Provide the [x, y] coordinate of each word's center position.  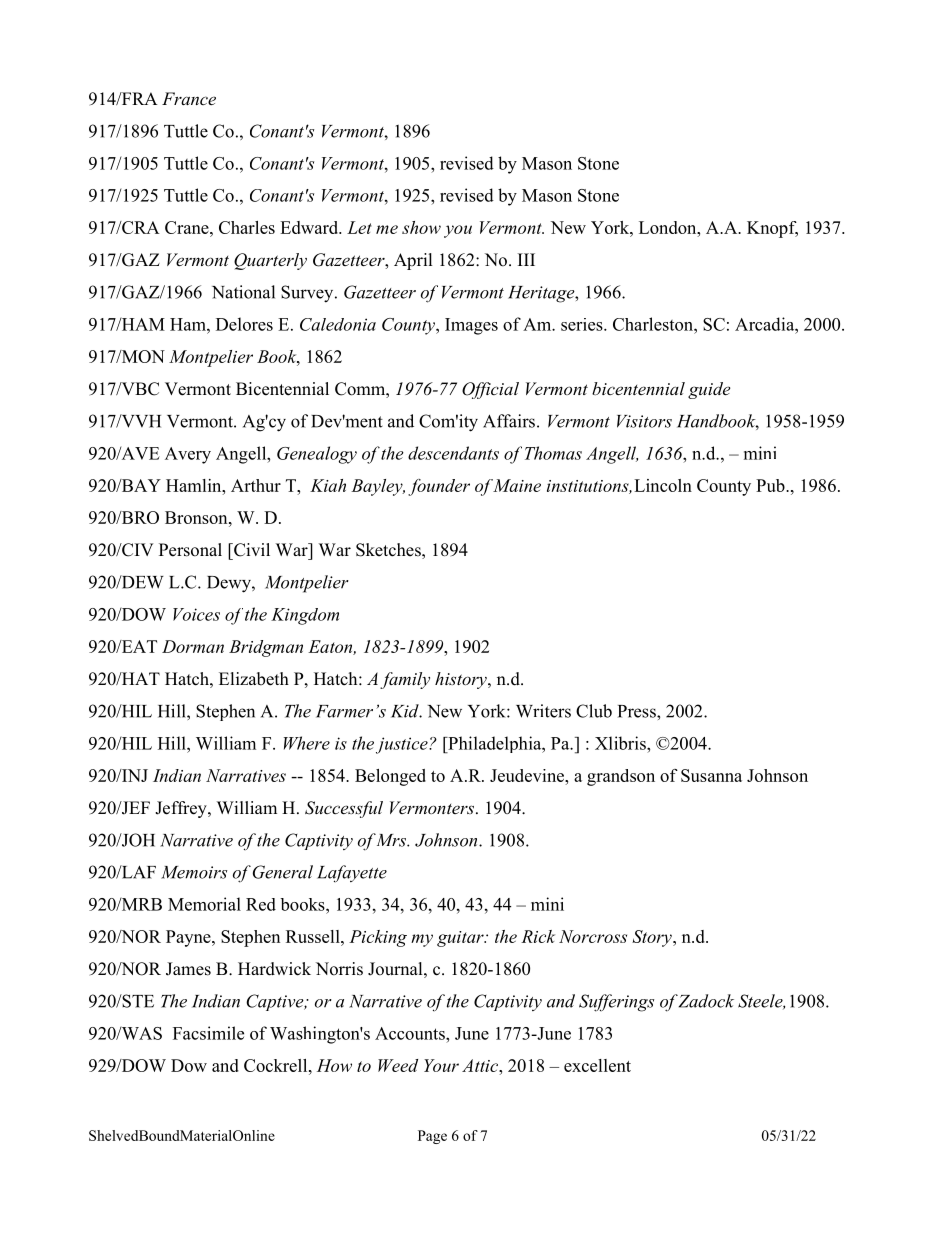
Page [432, 1137]
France [189, 98]
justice [403, 745]
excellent [597, 1065]
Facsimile [208, 1033]
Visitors [644, 421]
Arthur [256, 485]
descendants [453, 453]
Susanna [711, 775]
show [421, 227]
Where [307, 743]
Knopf [772, 229]
